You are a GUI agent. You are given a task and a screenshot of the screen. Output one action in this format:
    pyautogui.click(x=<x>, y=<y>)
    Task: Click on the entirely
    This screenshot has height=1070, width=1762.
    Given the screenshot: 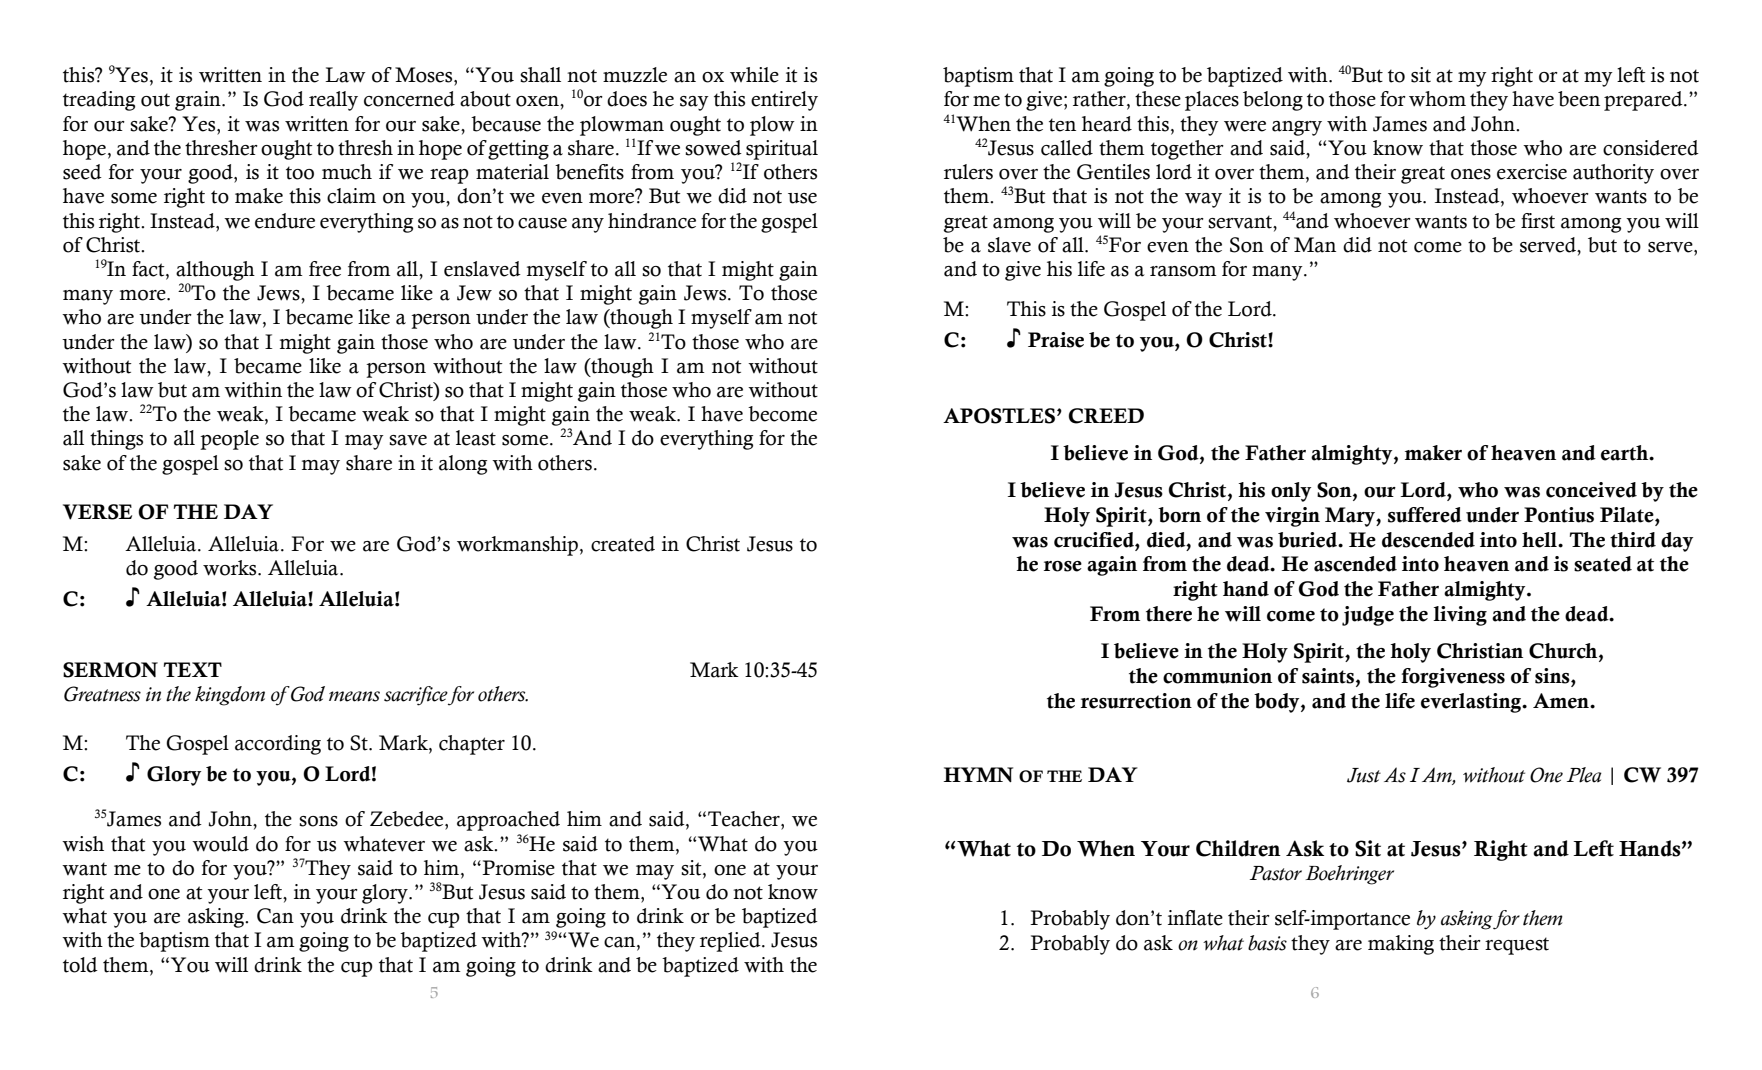 What is the action you would take?
    pyautogui.click(x=784, y=101)
